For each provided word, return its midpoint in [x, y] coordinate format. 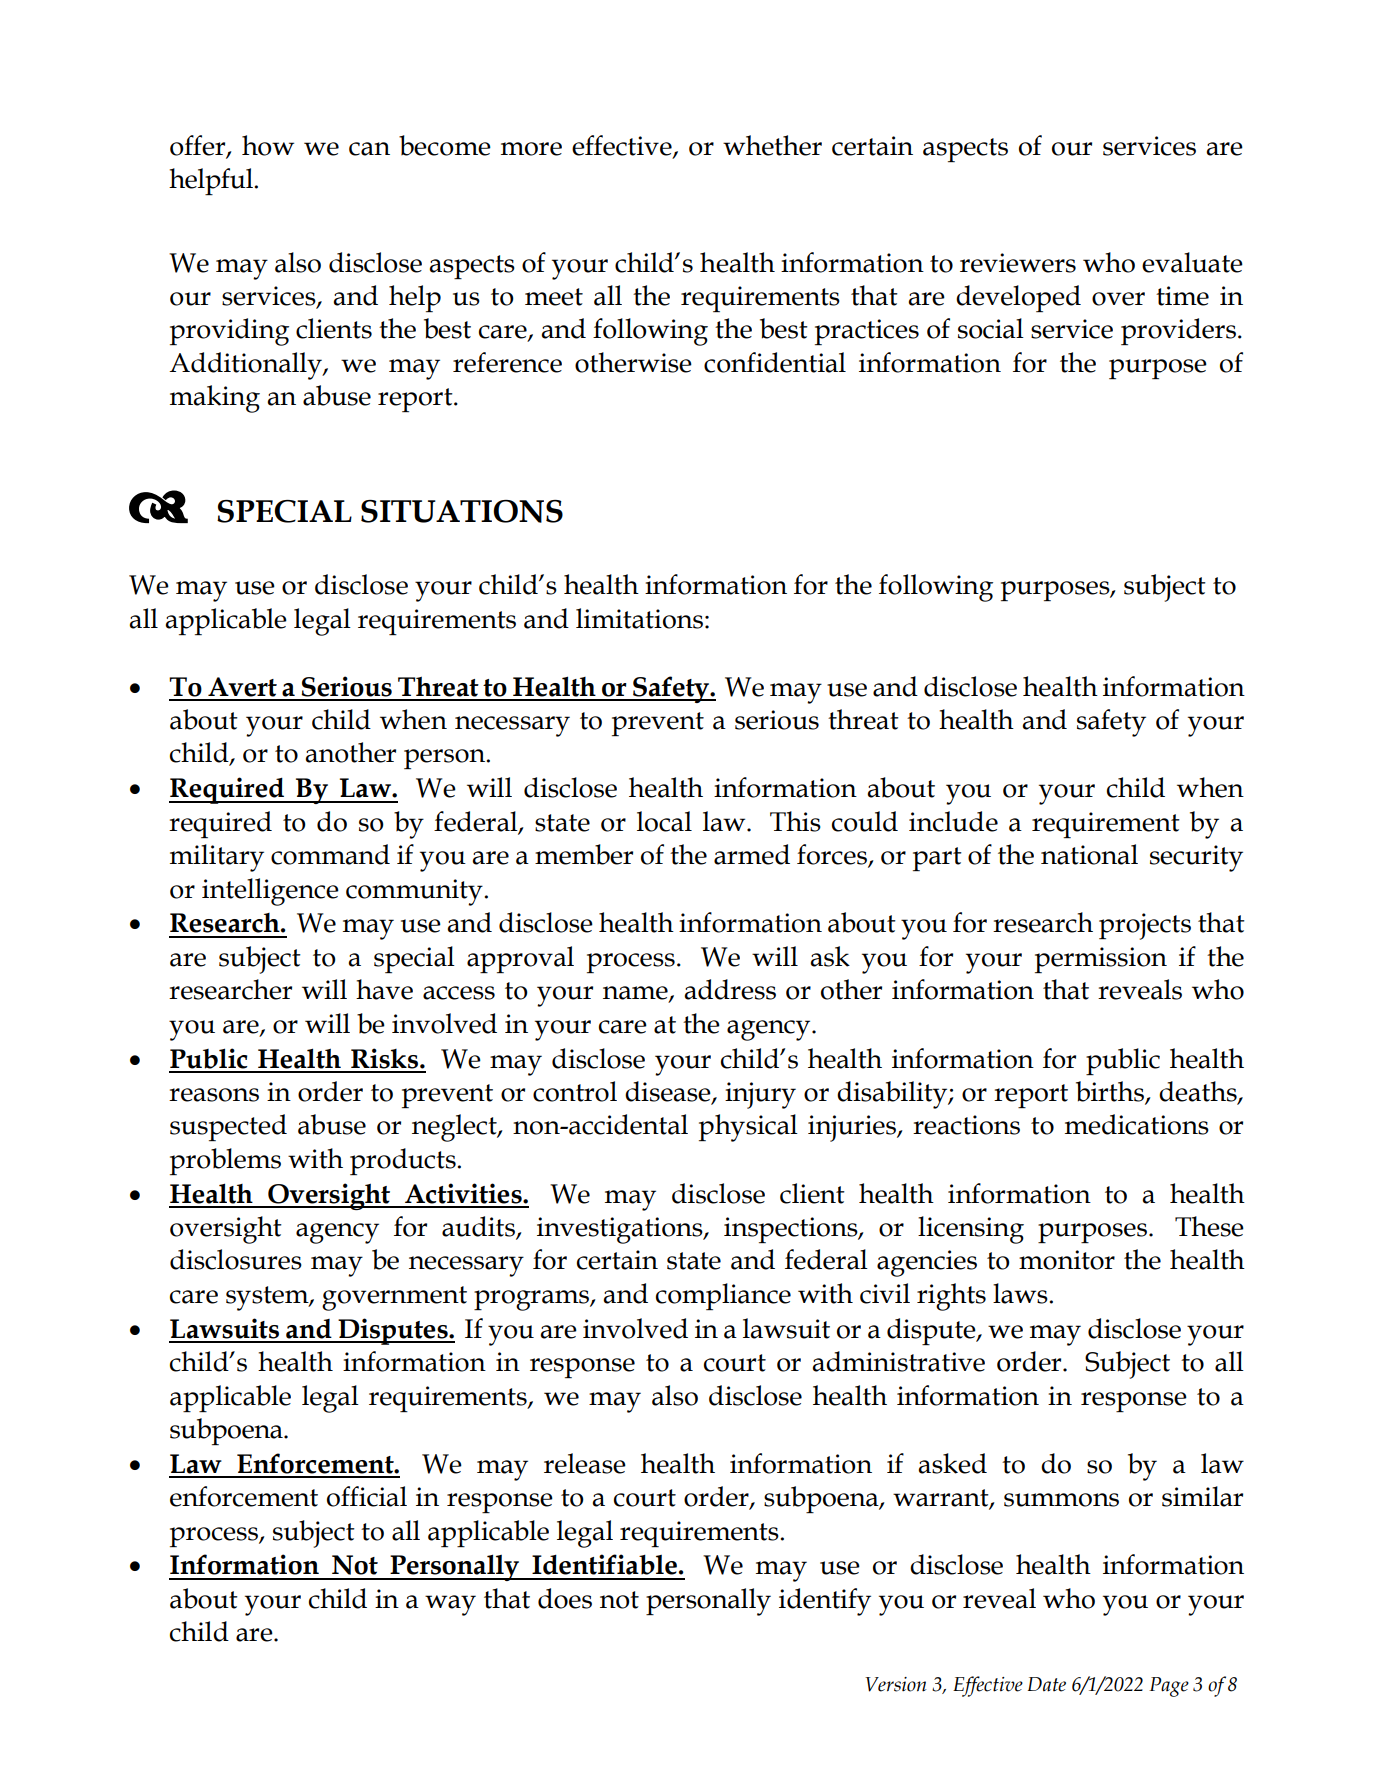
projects [1145, 926]
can [369, 149]
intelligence [270, 892]
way [450, 1605]
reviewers [1018, 263]
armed [752, 854]
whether [772, 145]
